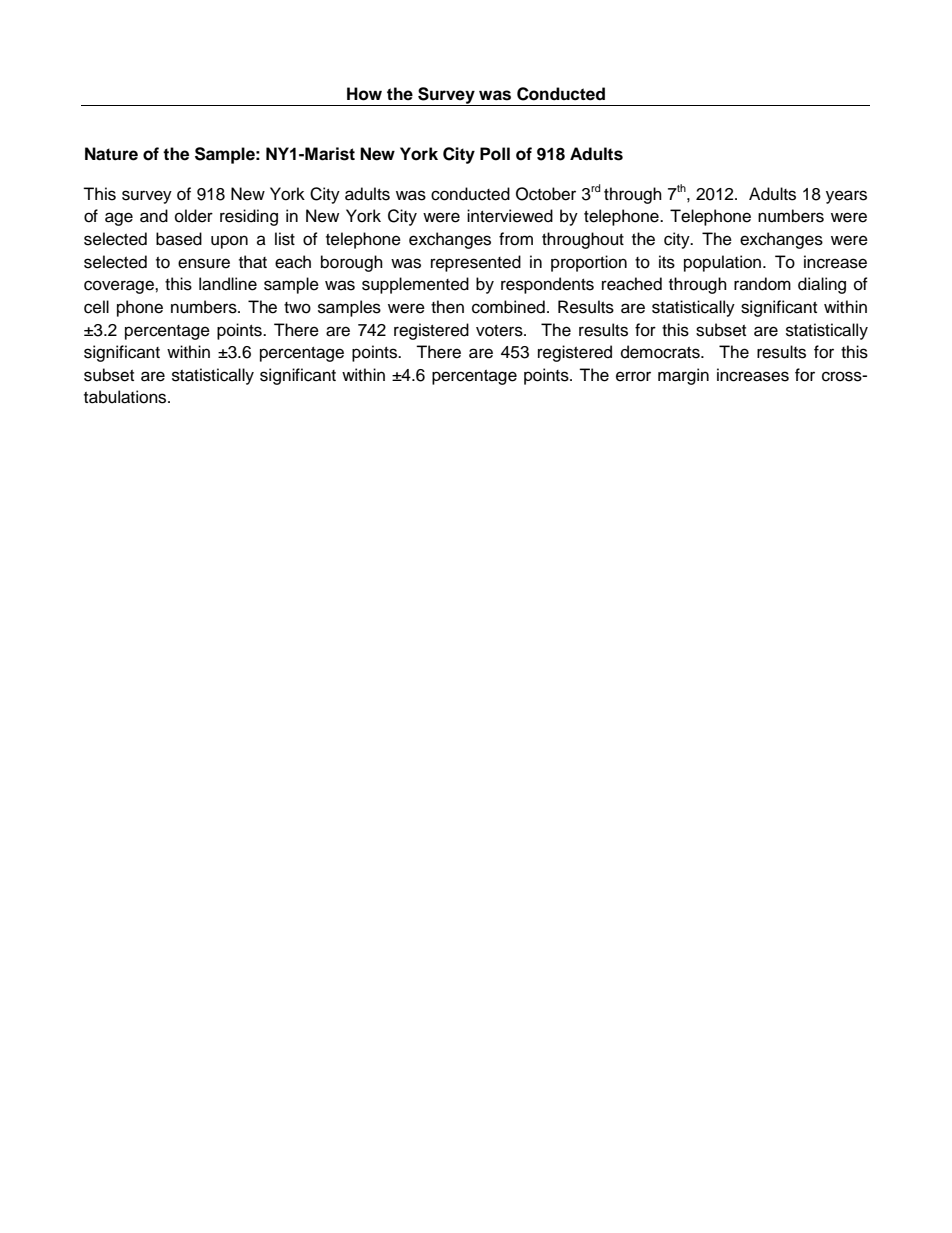  What do you see at coordinates (510, 216) in the image?
I see `interviewed` at bounding box center [510, 216].
